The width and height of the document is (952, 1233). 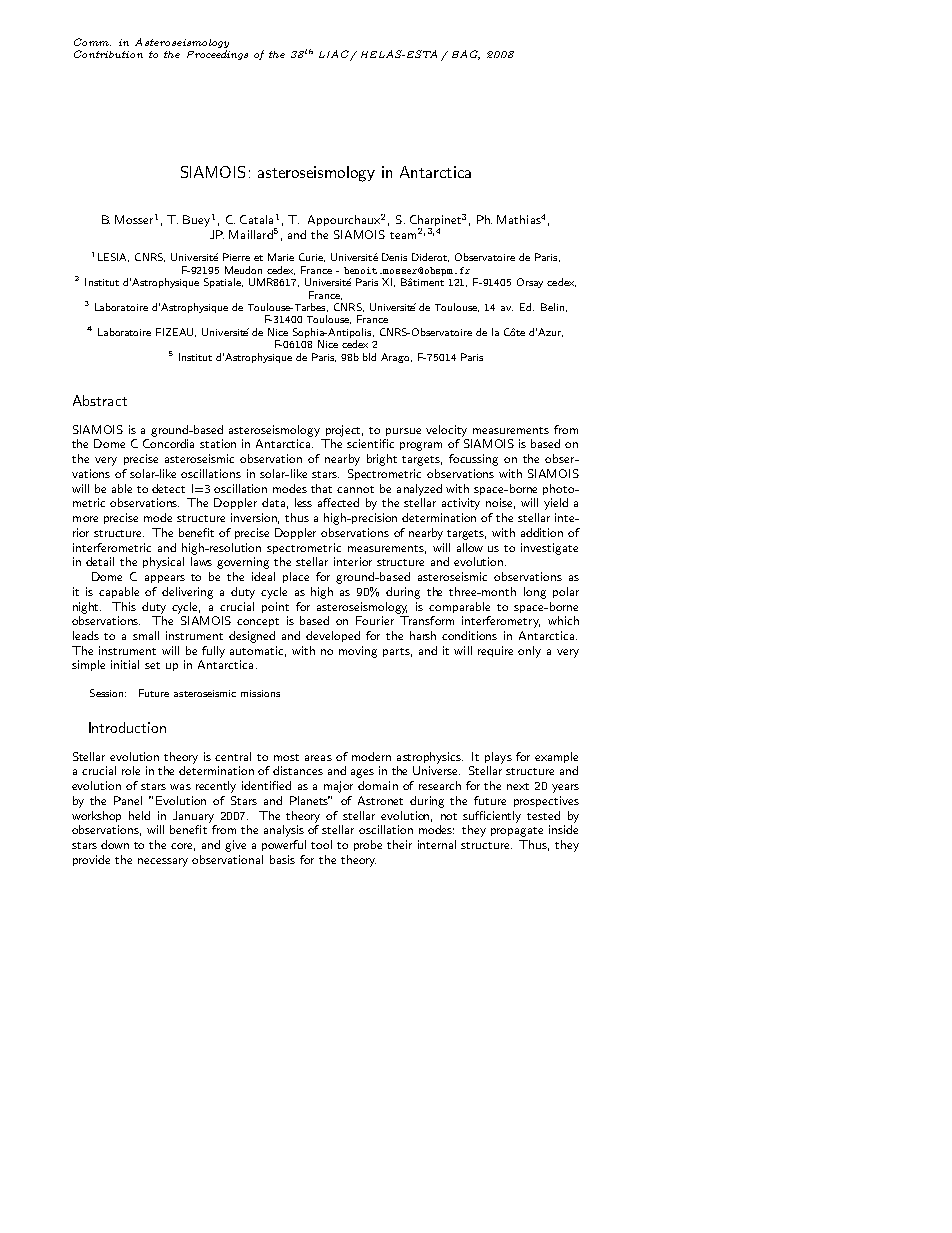 I want to click on Diderot, so click(x=430, y=257).
